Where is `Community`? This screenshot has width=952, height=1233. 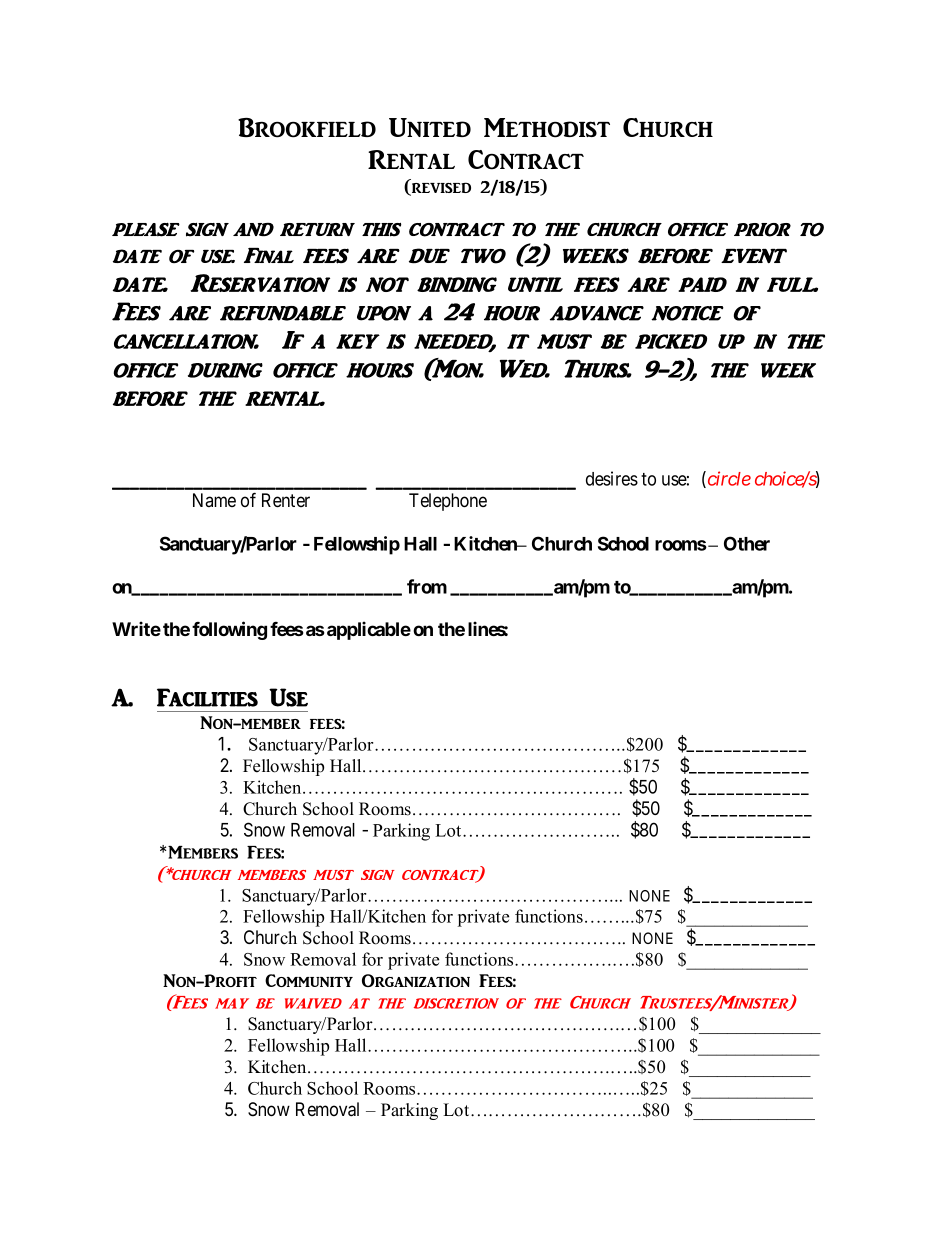 Community is located at coordinates (309, 980).
